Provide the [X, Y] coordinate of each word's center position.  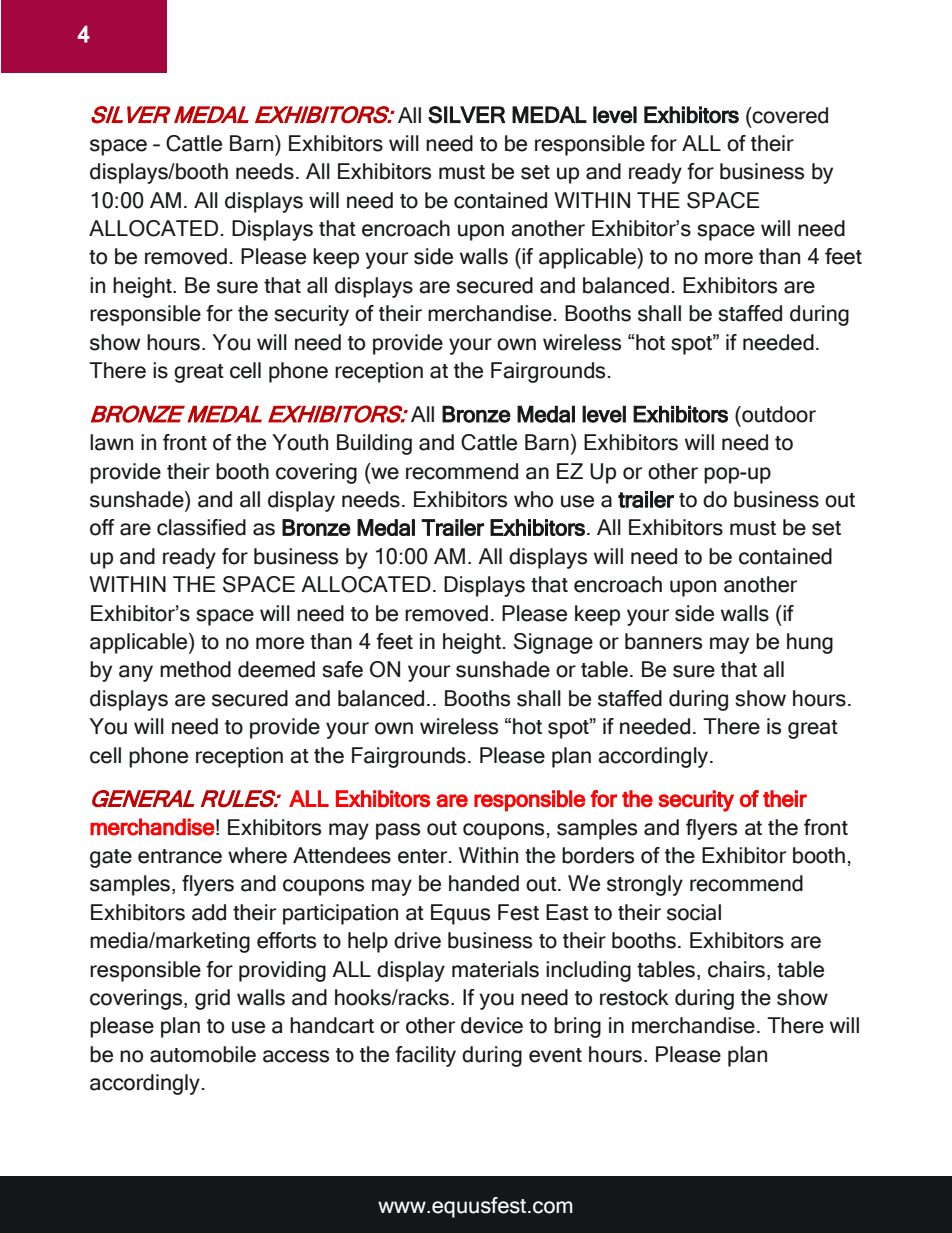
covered [789, 115]
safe [342, 669]
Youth [300, 442]
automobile [203, 1054]
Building [374, 444]
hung [810, 643]
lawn [111, 442]
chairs [736, 969]
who [533, 499]
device [492, 1025]
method [195, 669]
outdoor [778, 414]
